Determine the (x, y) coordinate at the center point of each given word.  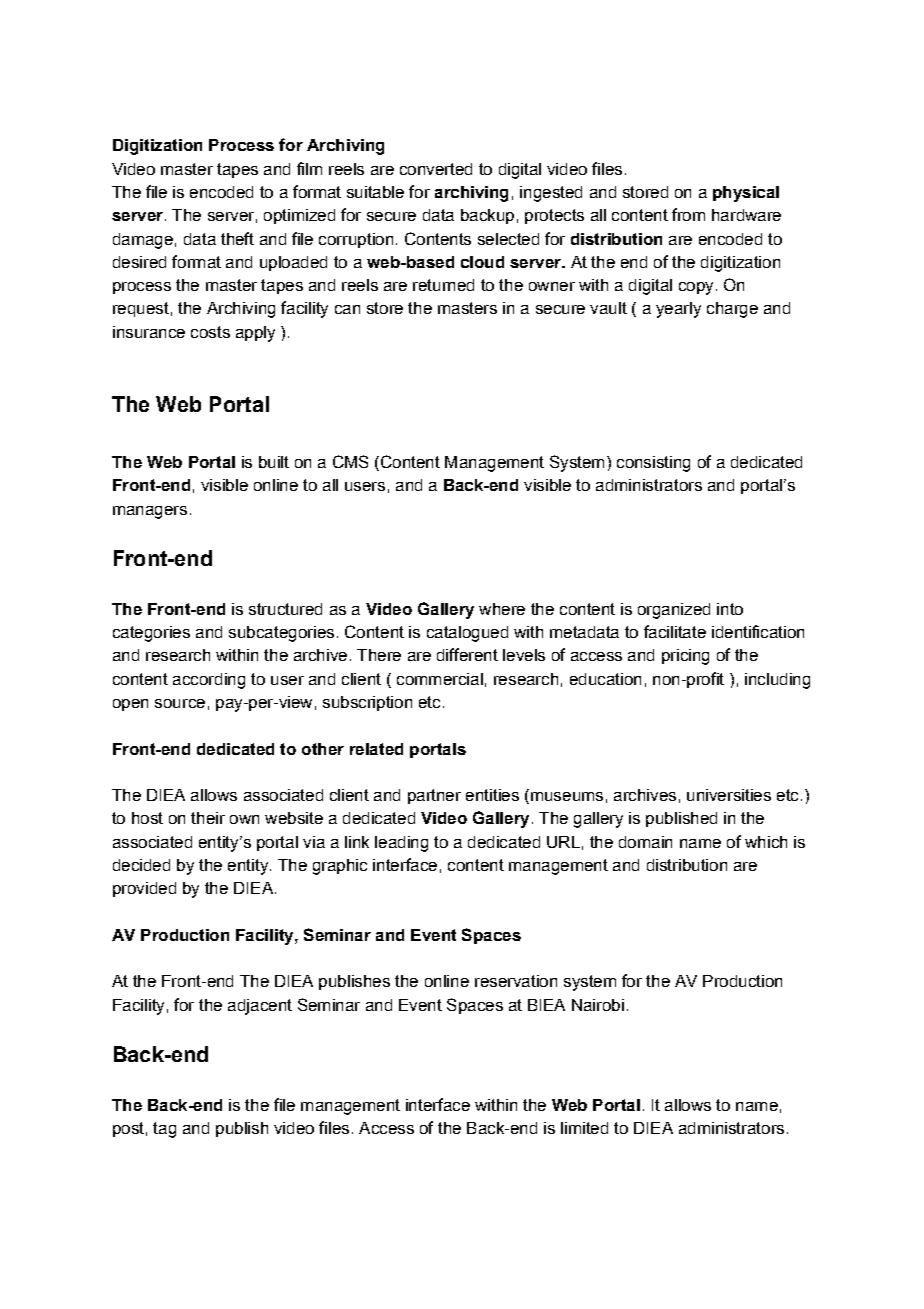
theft (237, 238)
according (209, 681)
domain (645, 842)
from (688, 214)
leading (401, 844)
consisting (653, 464)
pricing (685, 657)
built (274, 462)
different (467, 654)
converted (436, 169)
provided (144, 889)
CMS (350, 461)
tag (164, 1130)
